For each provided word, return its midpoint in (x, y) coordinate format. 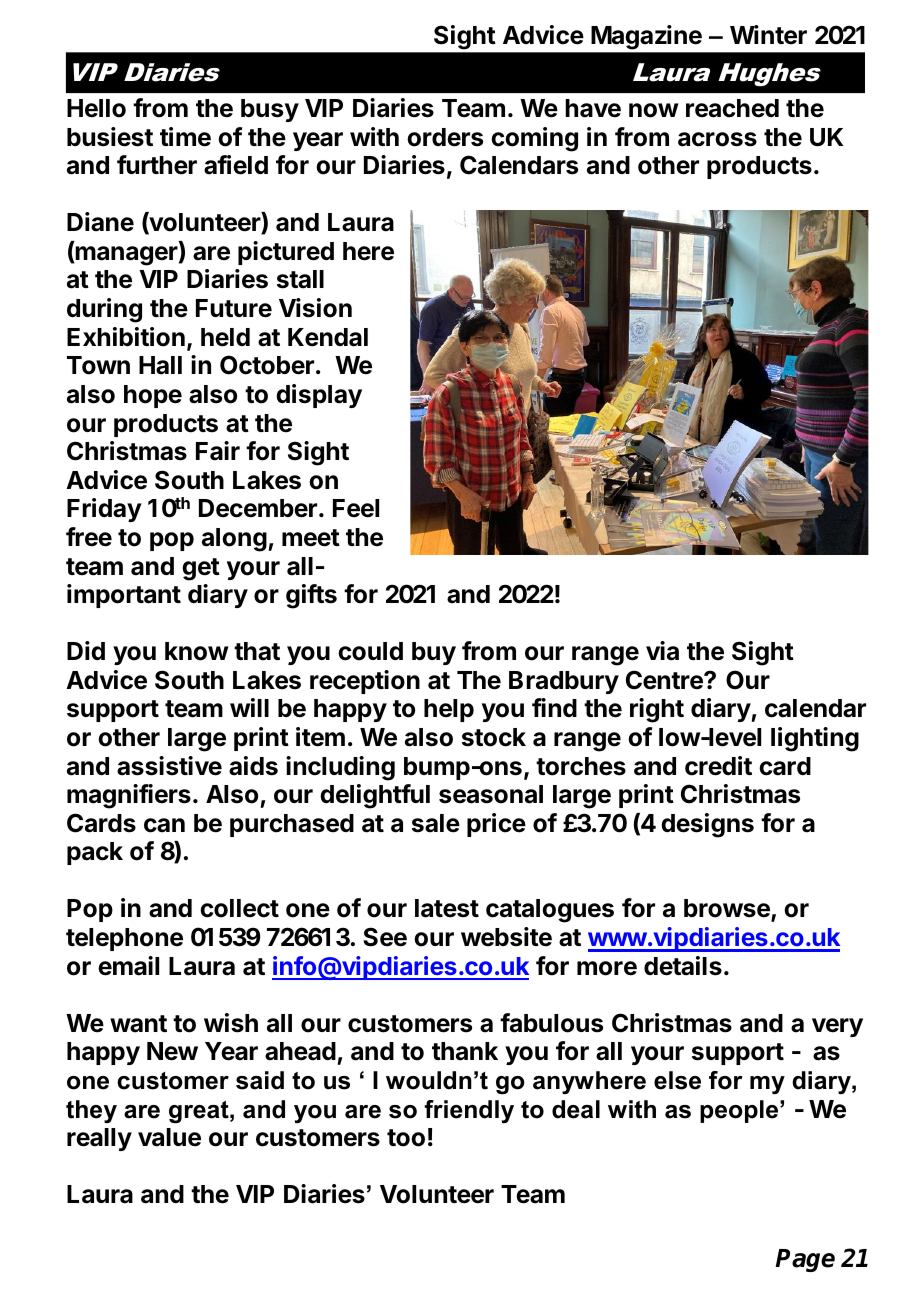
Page (805, 1260)
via (662, 651)
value (169, 1137)
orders (445, 137)
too (406, 1138)
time (185, 137)
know (196, 651)
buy (434, 653)
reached (732, 108)
